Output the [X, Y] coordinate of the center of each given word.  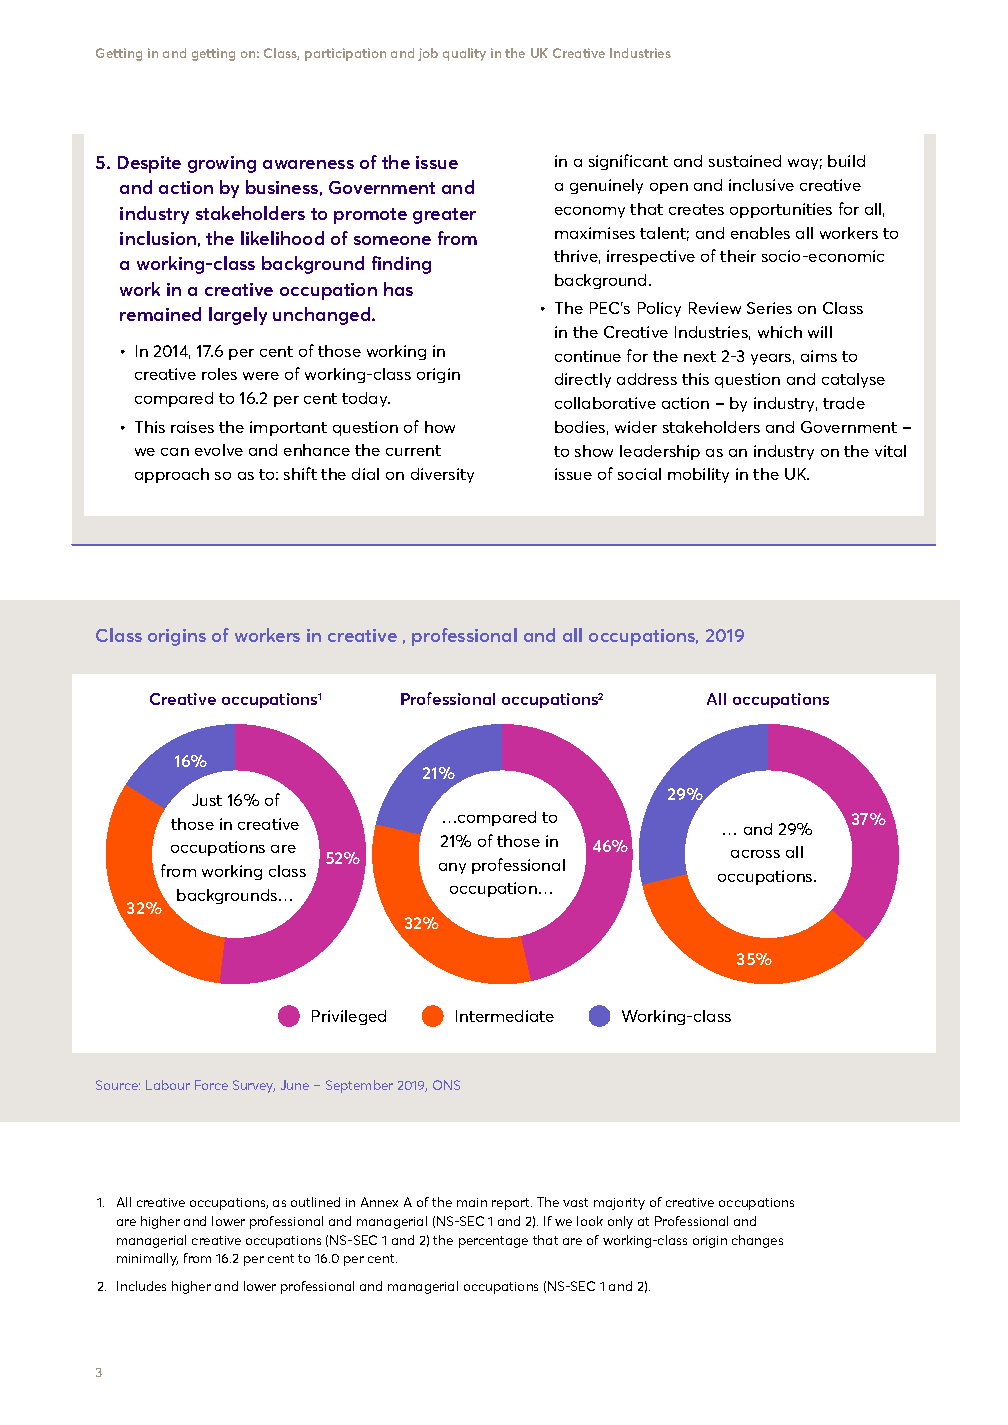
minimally [147, 1259]
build [846, 161]
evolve [219, 450]
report [512, 1204]
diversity [442, 475]
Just [207, 800]
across [755, 854]
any [452, 868]
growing [222, 164]
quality [464, 54]
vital [890, 451]
